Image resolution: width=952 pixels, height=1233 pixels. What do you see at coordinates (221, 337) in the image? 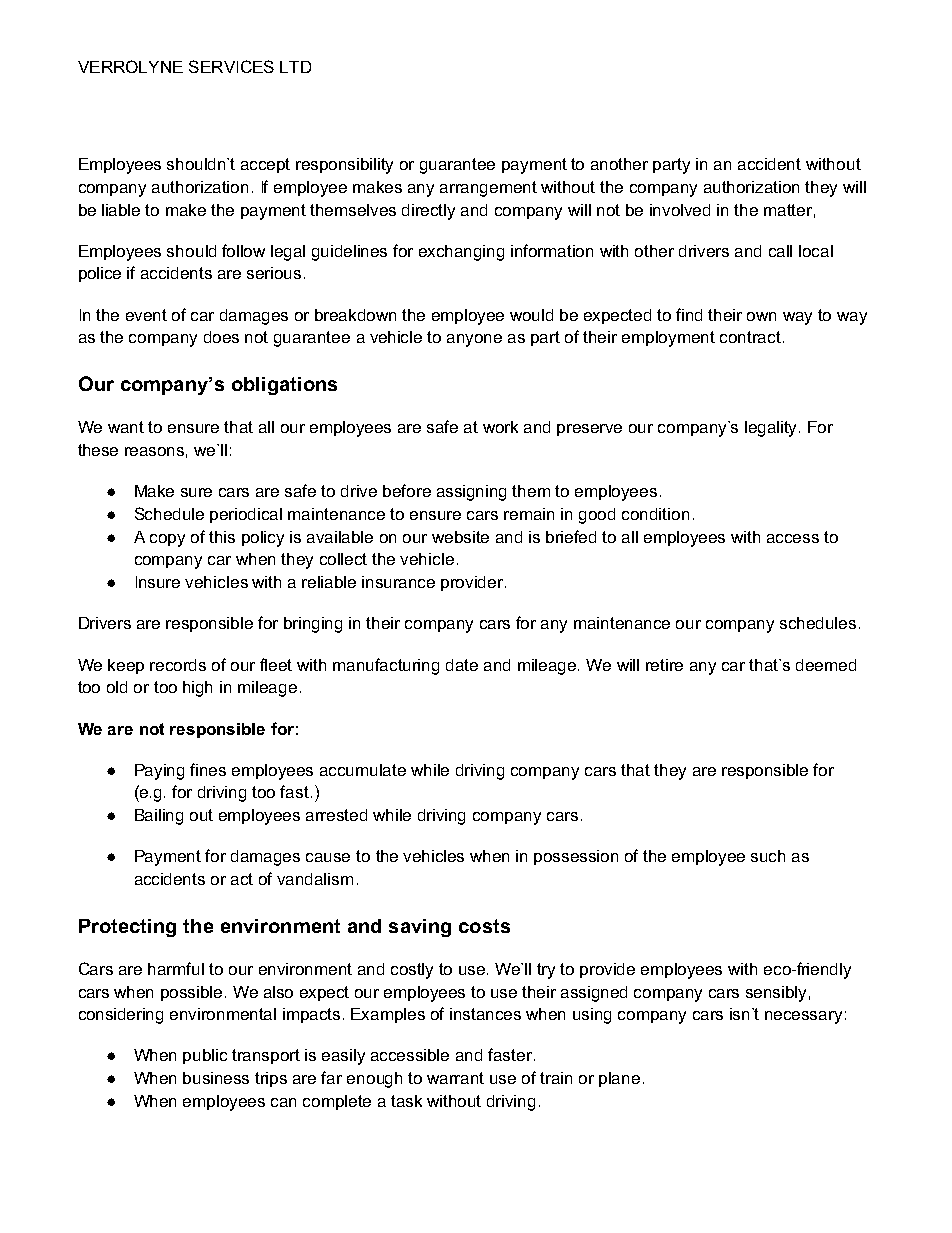
I see `does` at bounding box center [221, 337].
